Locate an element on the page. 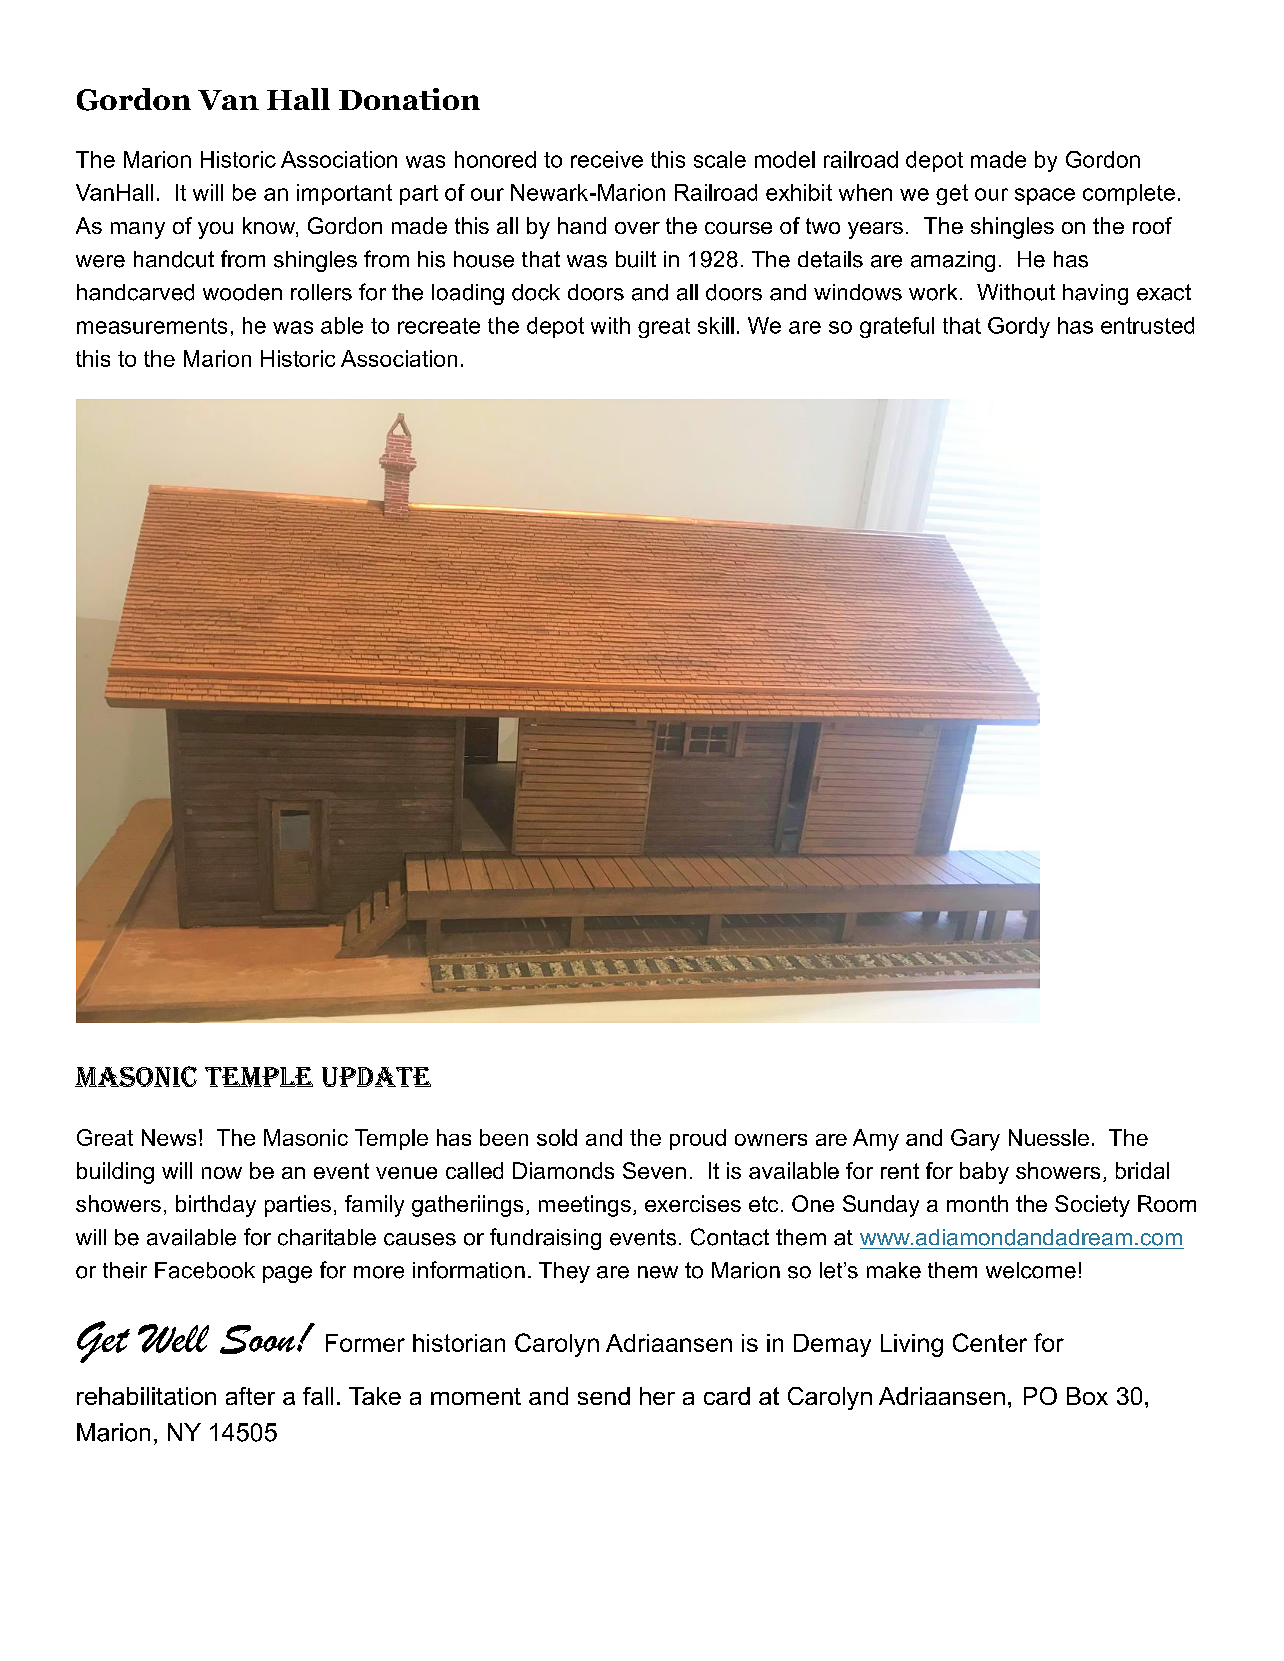  Soon is located at coordinates (259, 1339).
